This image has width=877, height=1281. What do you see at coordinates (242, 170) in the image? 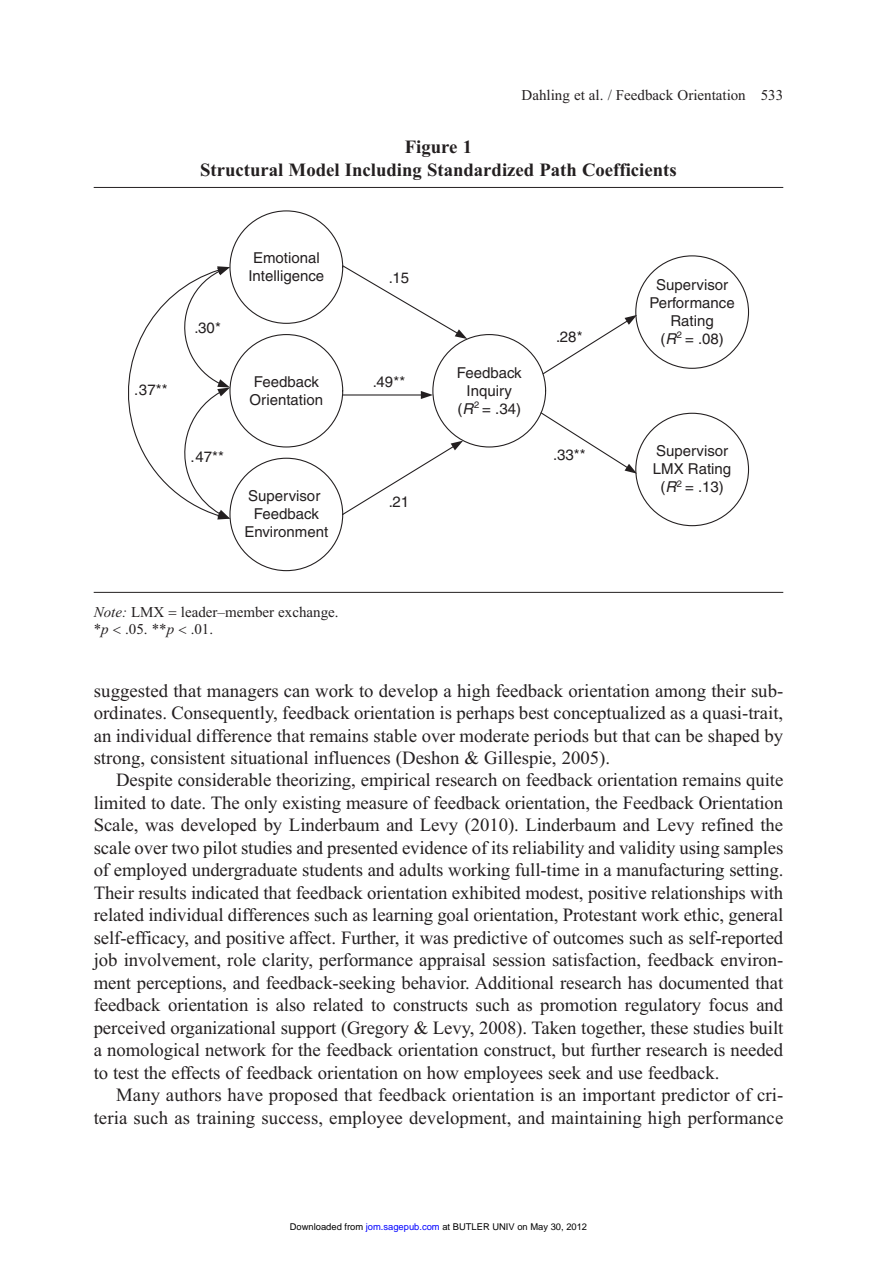
I see `Structural` at bounding box center [242, 170].
